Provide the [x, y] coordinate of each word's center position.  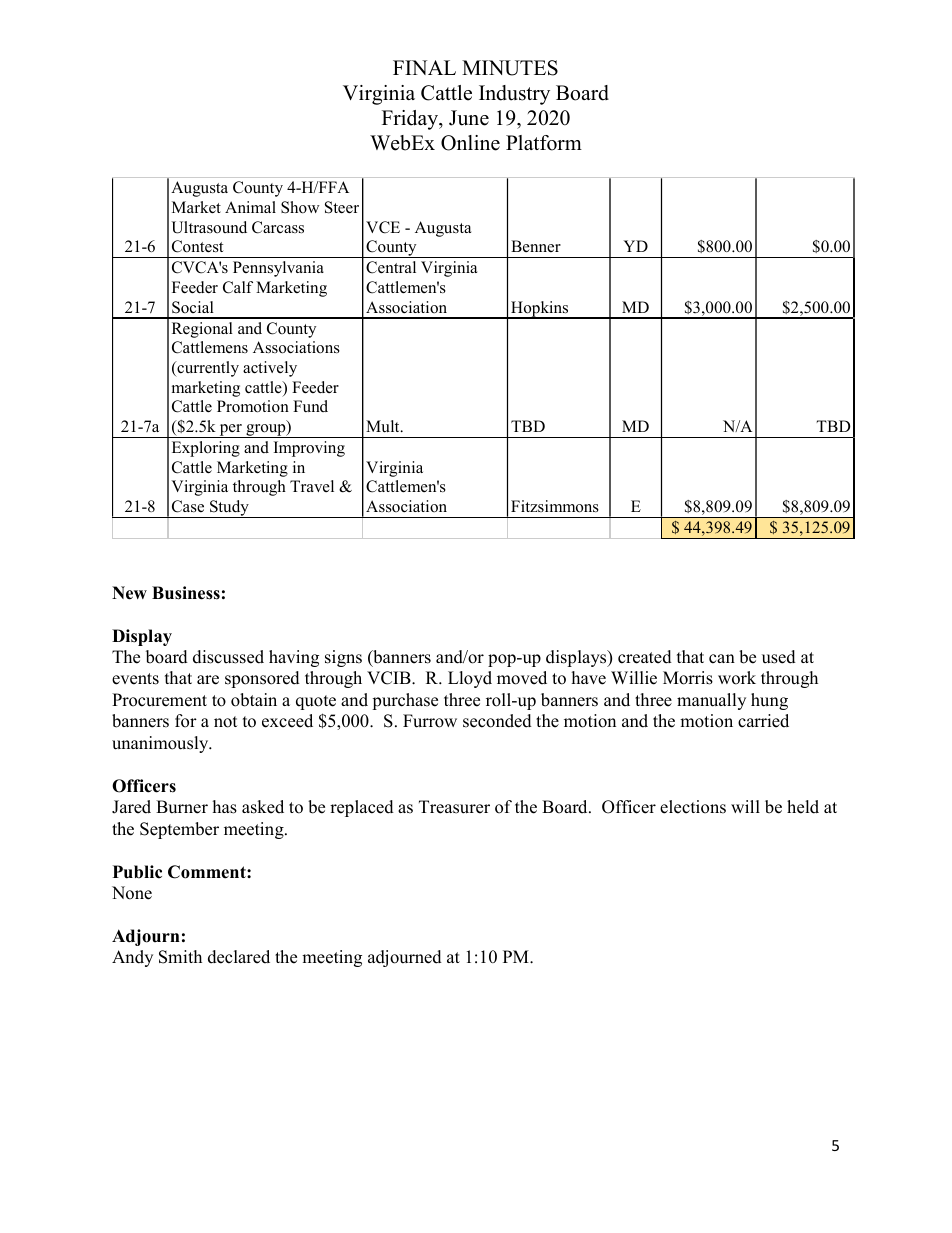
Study [229, 509]
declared [239, 957]
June [469, 118]
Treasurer [454, 807]
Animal [250, 207]
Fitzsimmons [555, 506]
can [722, 659]
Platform [544, 143]
